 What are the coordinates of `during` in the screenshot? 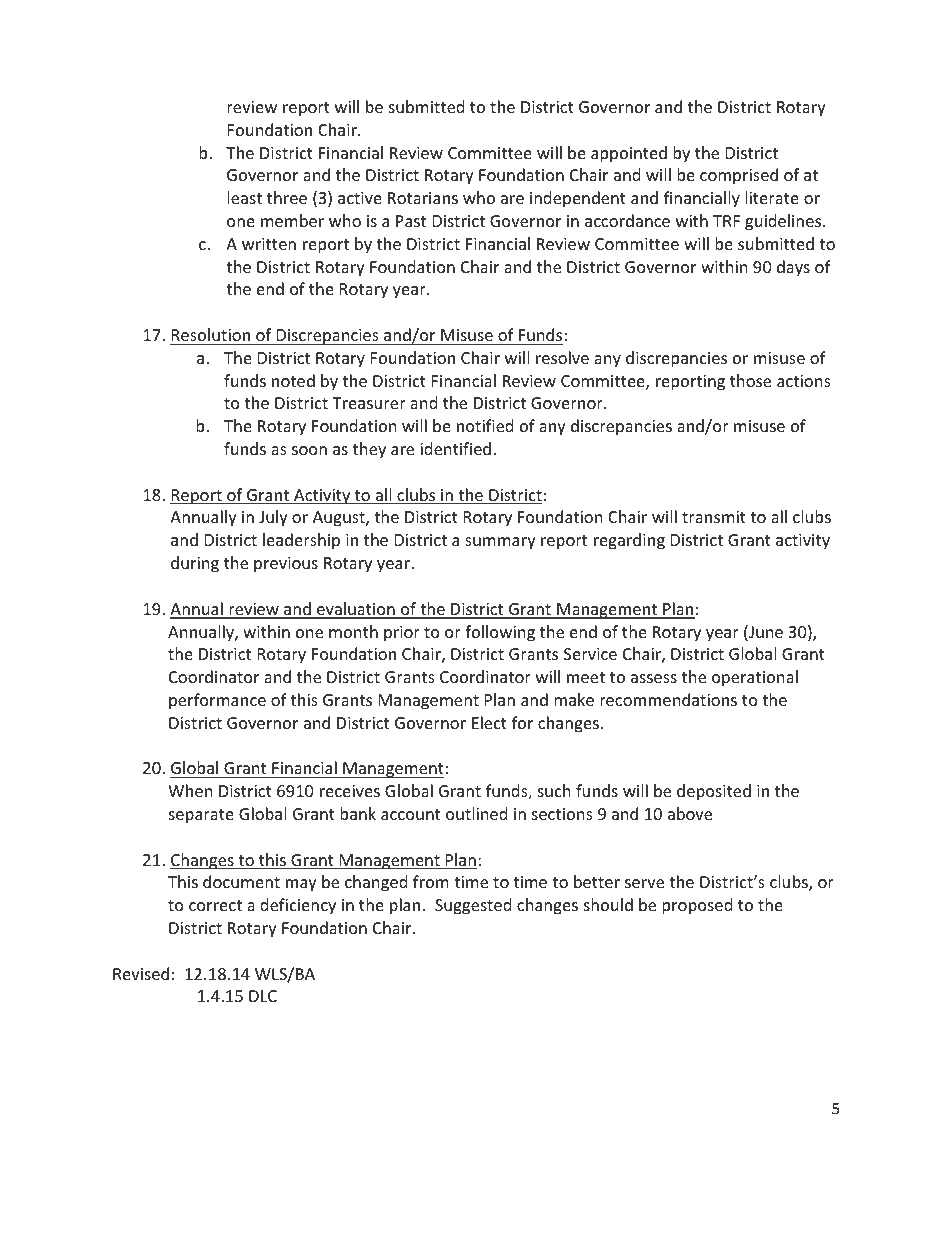 It's located at (195, 564).
